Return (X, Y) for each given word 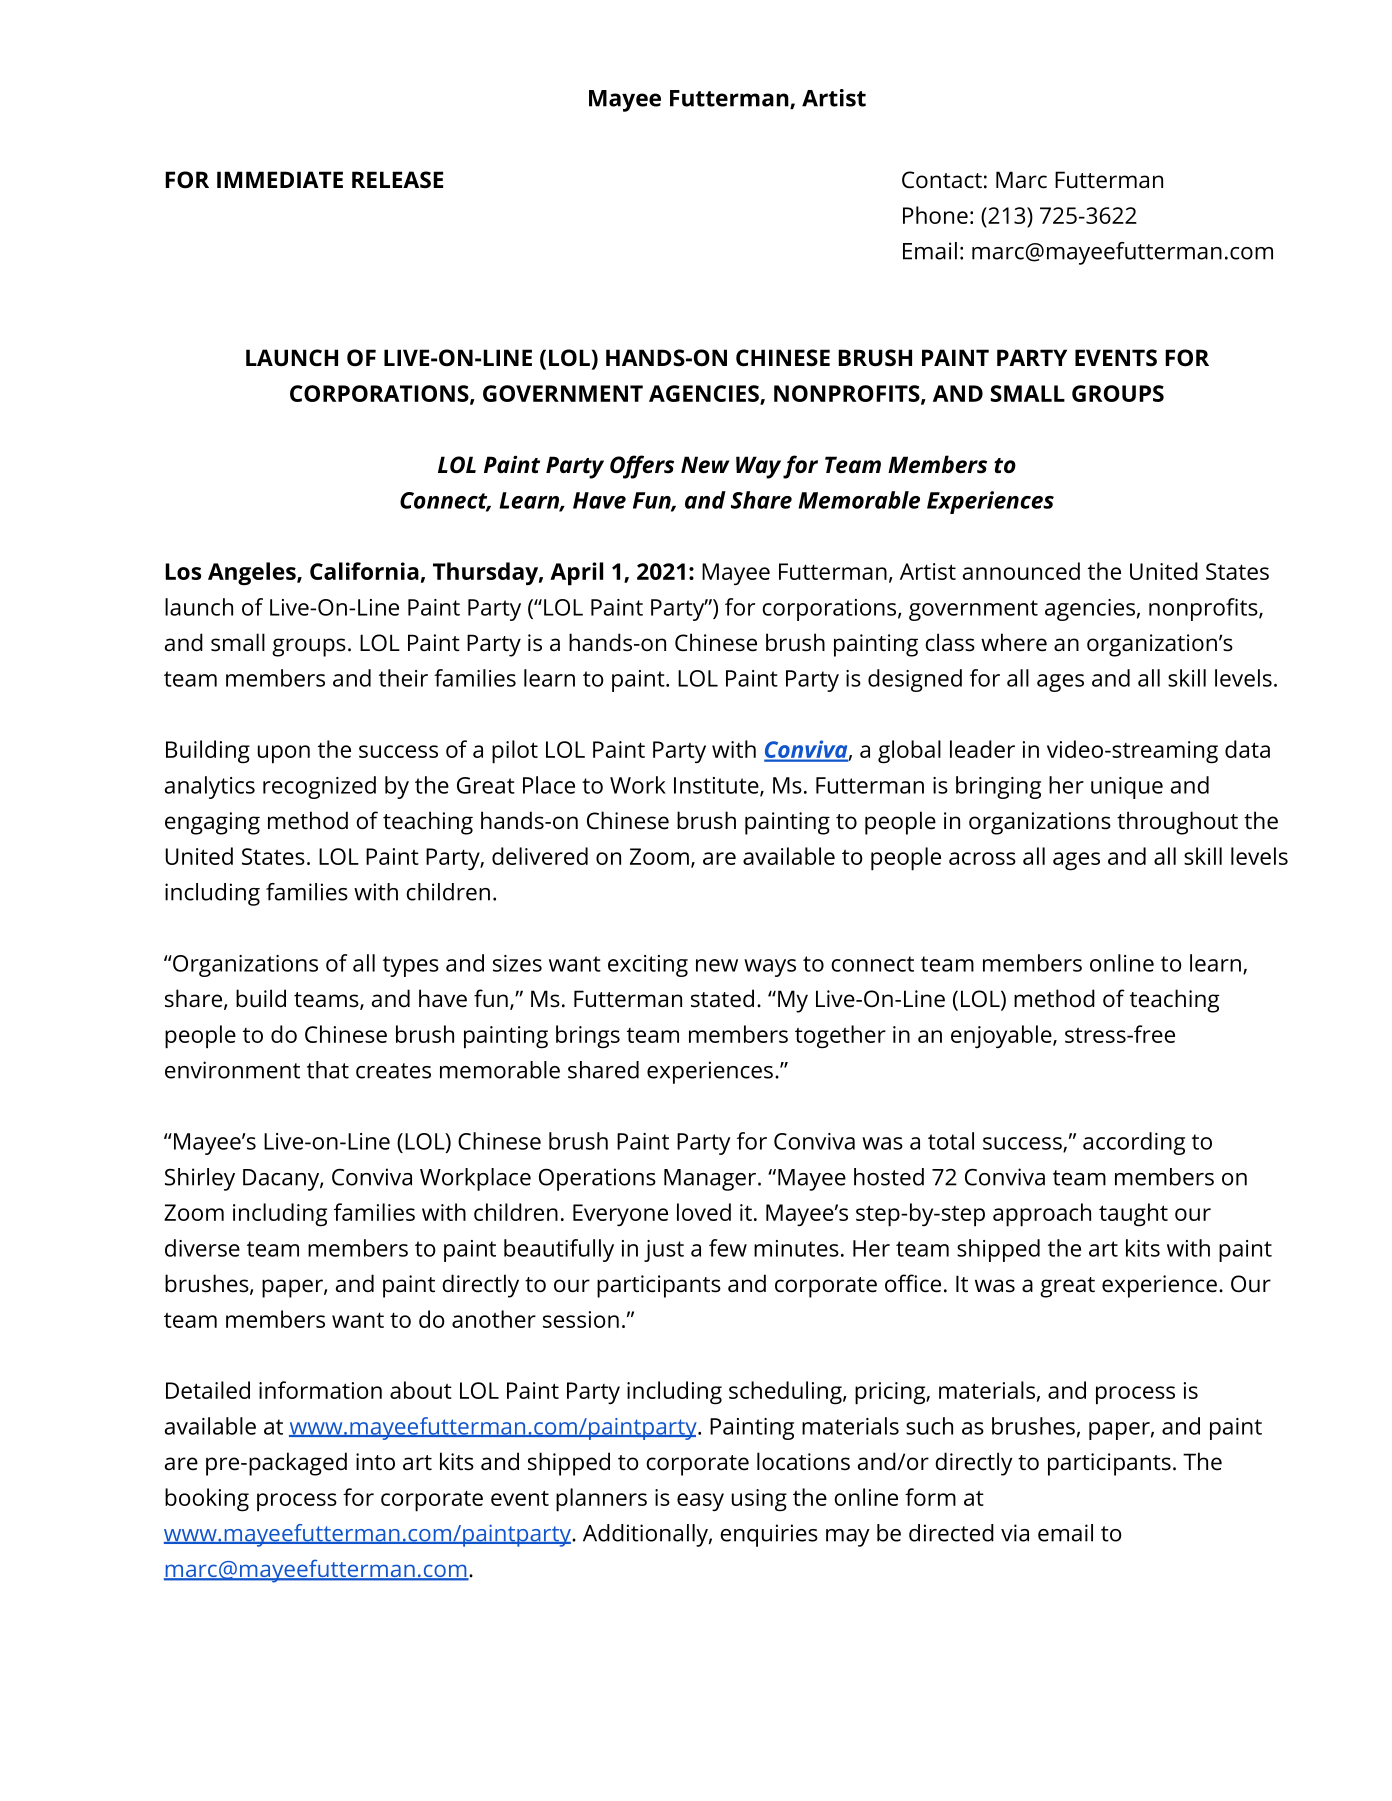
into (375, 1462)
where (1014, 642)
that (328, 1070)
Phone (935, 215)
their (403, 678)
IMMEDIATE (280, 179)
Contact (942, 180)
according (1134, 1143)
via (1015, 1533)
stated (722, 998)
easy (700, 1502)
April (576, 574)
